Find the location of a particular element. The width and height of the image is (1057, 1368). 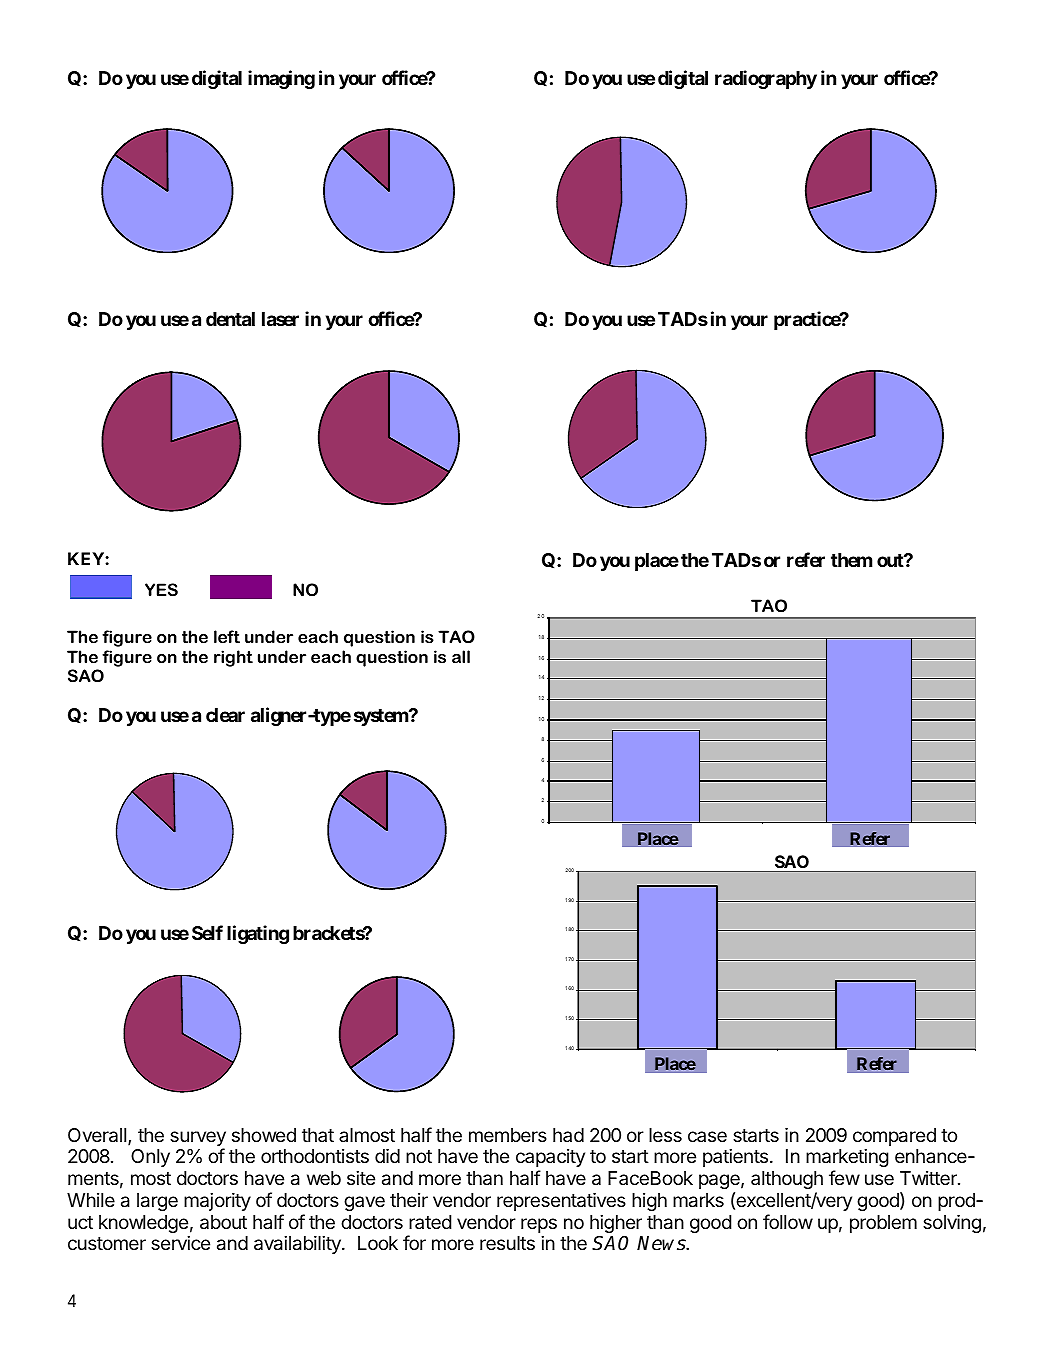

ligating is located at coordinates (258, 934).
